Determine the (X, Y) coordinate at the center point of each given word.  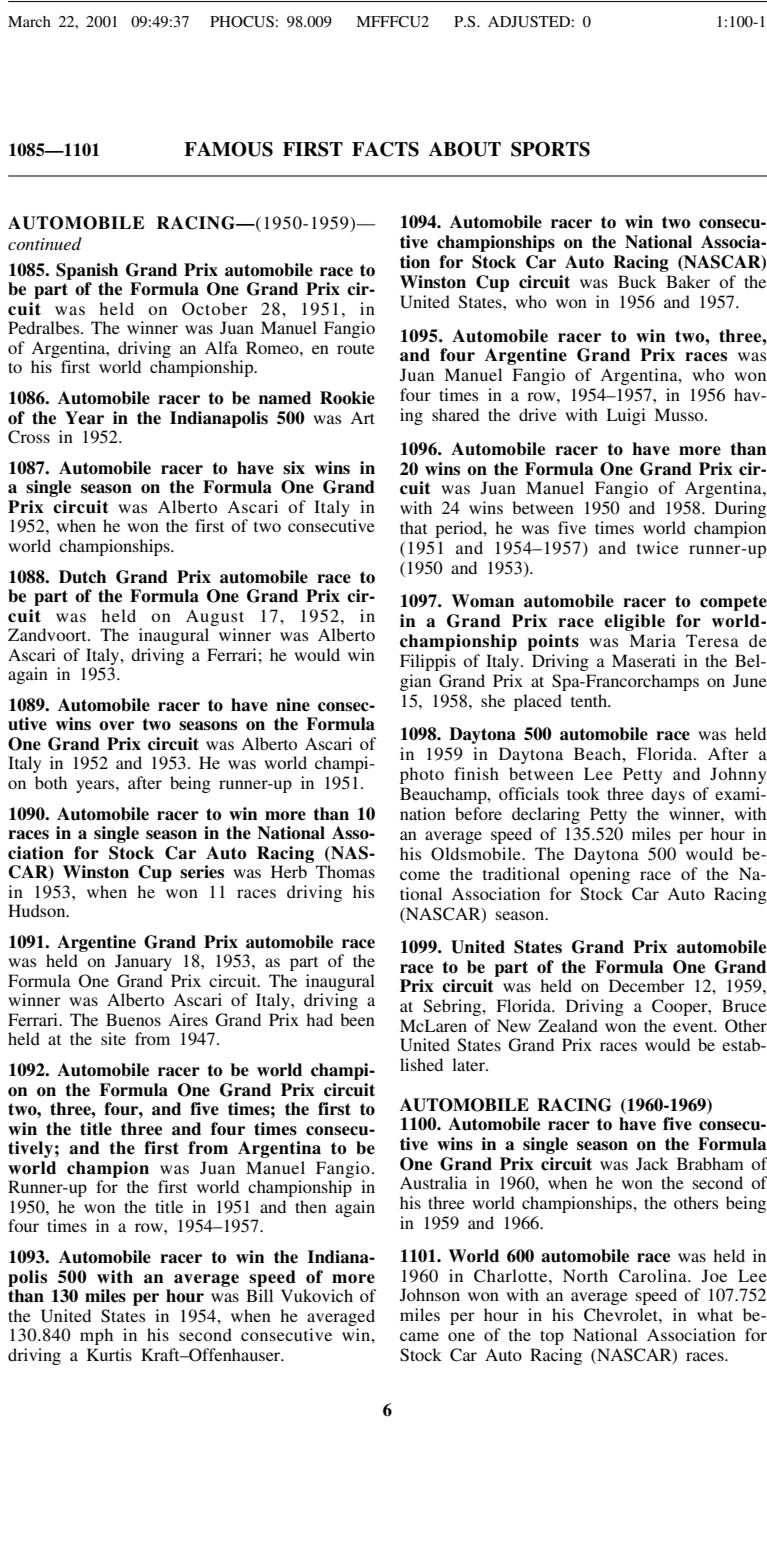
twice (658, 547)
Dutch (82, 577)
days (668, 795)
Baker (688, 281)
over (116, 726)
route (356, 348)
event (694, 1026)
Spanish (87, 271)
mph (96, 1336)
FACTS (385, 149)
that (413, 527)
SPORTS (550, 149)
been (357, 1019)
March (29, 21)
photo (422, 775)
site (113, 1038)
